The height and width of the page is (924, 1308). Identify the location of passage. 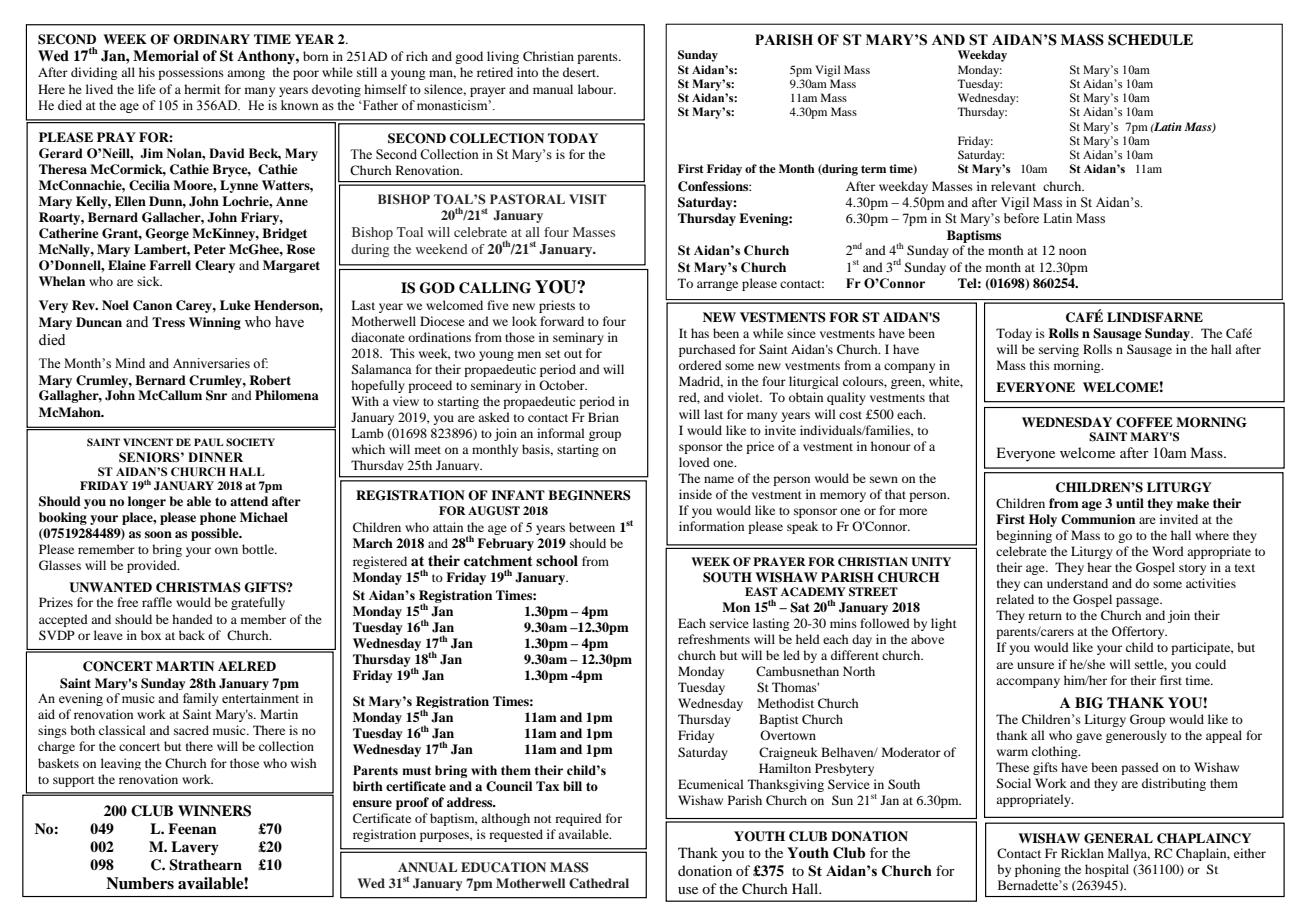
(1139, 602).
